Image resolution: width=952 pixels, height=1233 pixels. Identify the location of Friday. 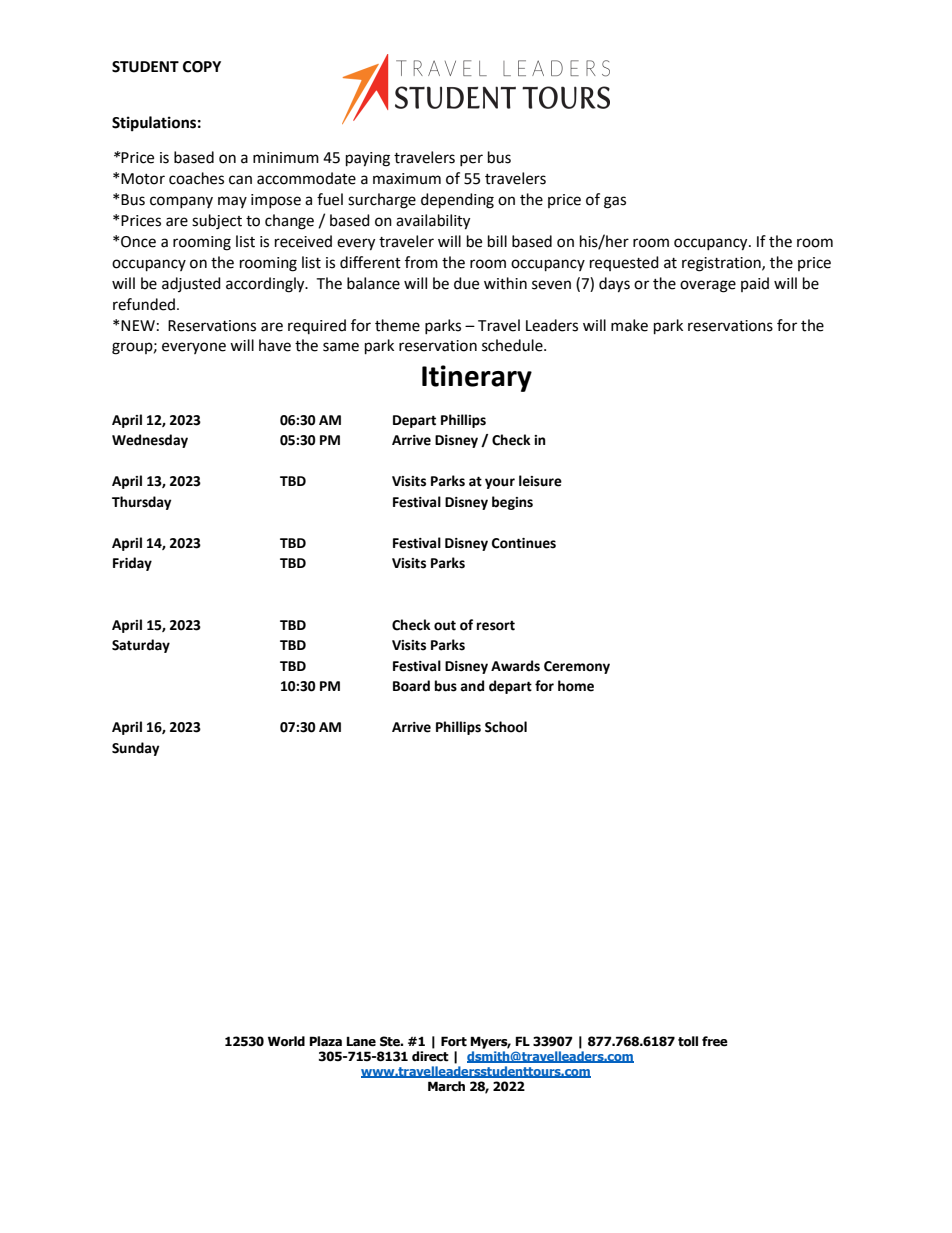
(132, 564).
